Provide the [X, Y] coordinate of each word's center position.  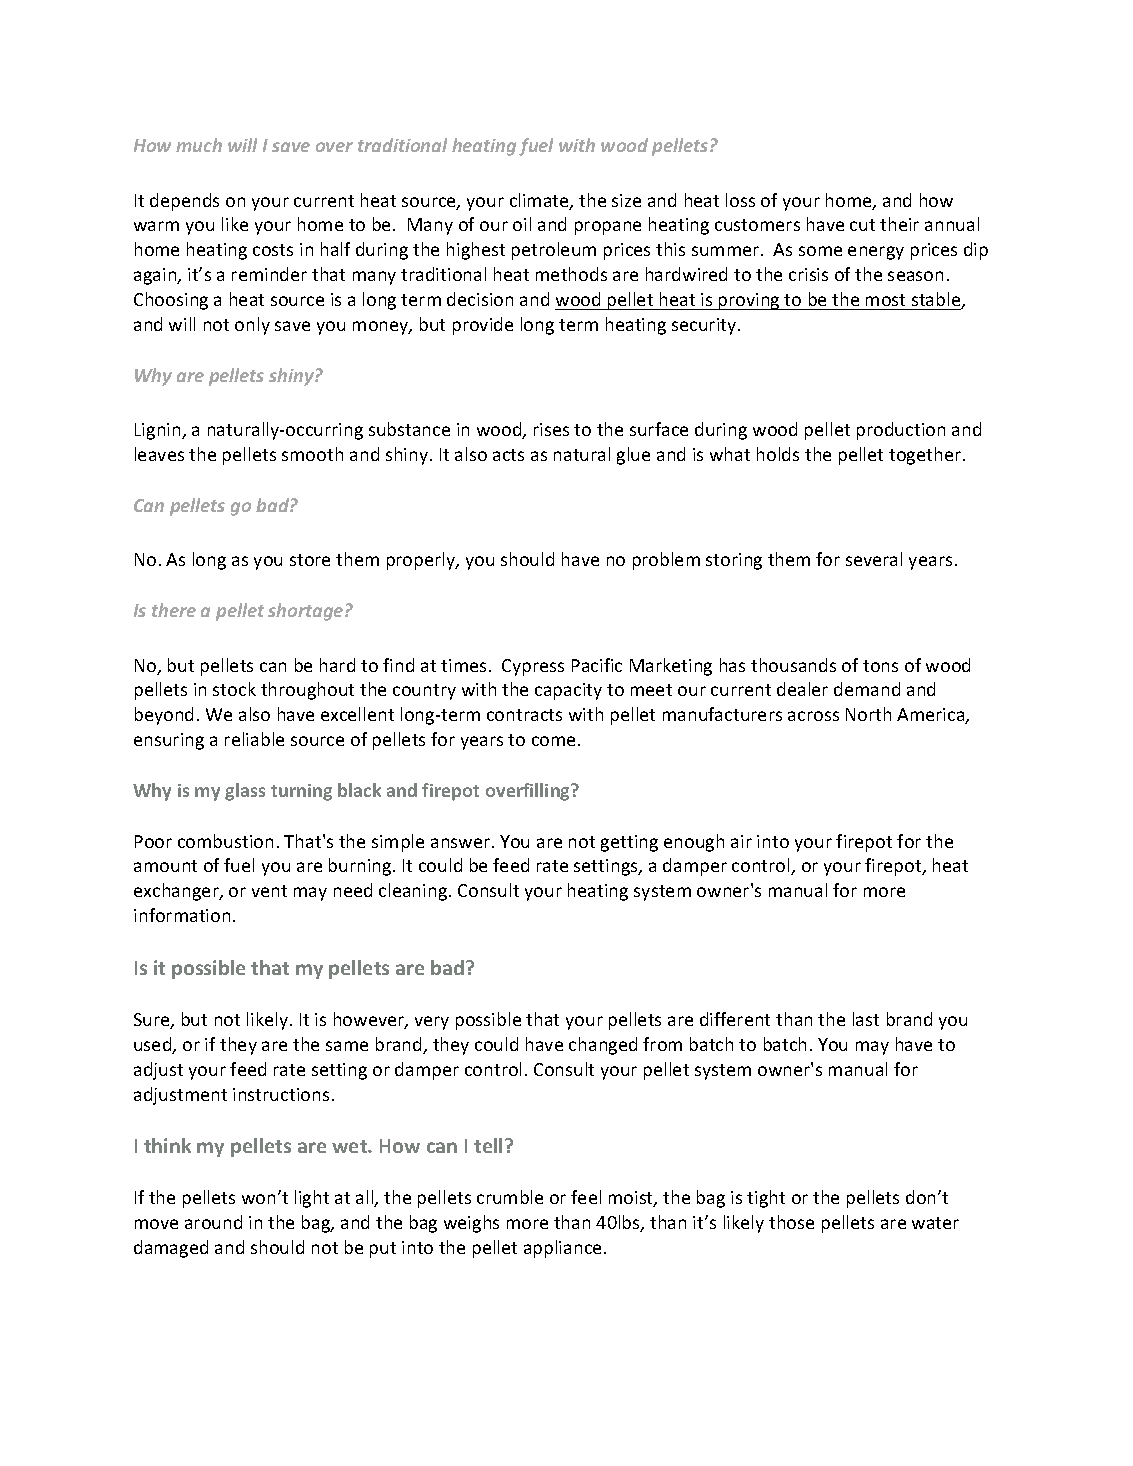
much [199, 145]
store [310, 560]
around [213, 1222]
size [626, 200]
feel [586, 1197]
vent [269, 891]
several [874, 559]
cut [862, 225]
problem [666, 561]
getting [629, 843]
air [741, 841]
